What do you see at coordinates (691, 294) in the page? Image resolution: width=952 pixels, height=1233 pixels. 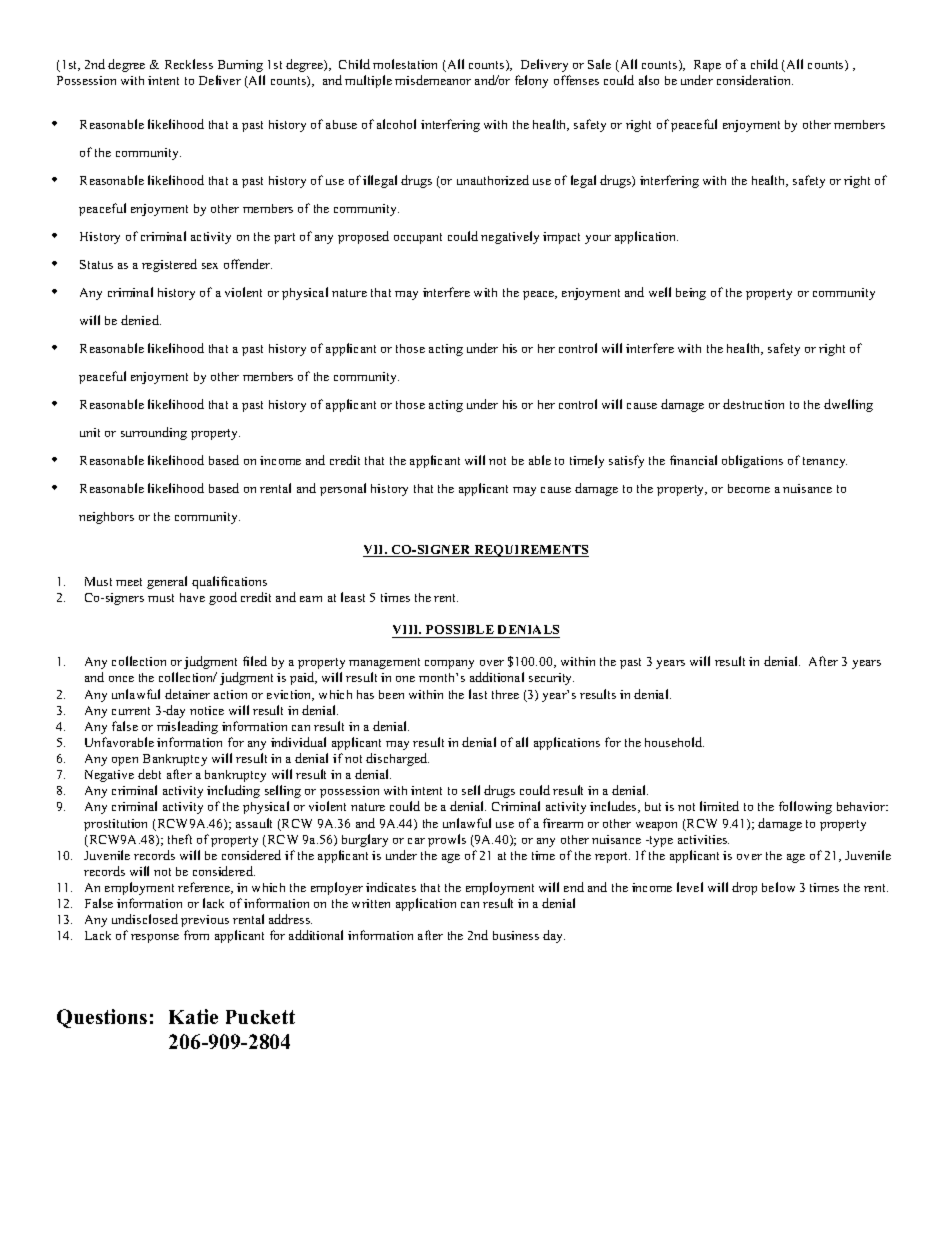 I see `being` at bounding box center [691, 294].
